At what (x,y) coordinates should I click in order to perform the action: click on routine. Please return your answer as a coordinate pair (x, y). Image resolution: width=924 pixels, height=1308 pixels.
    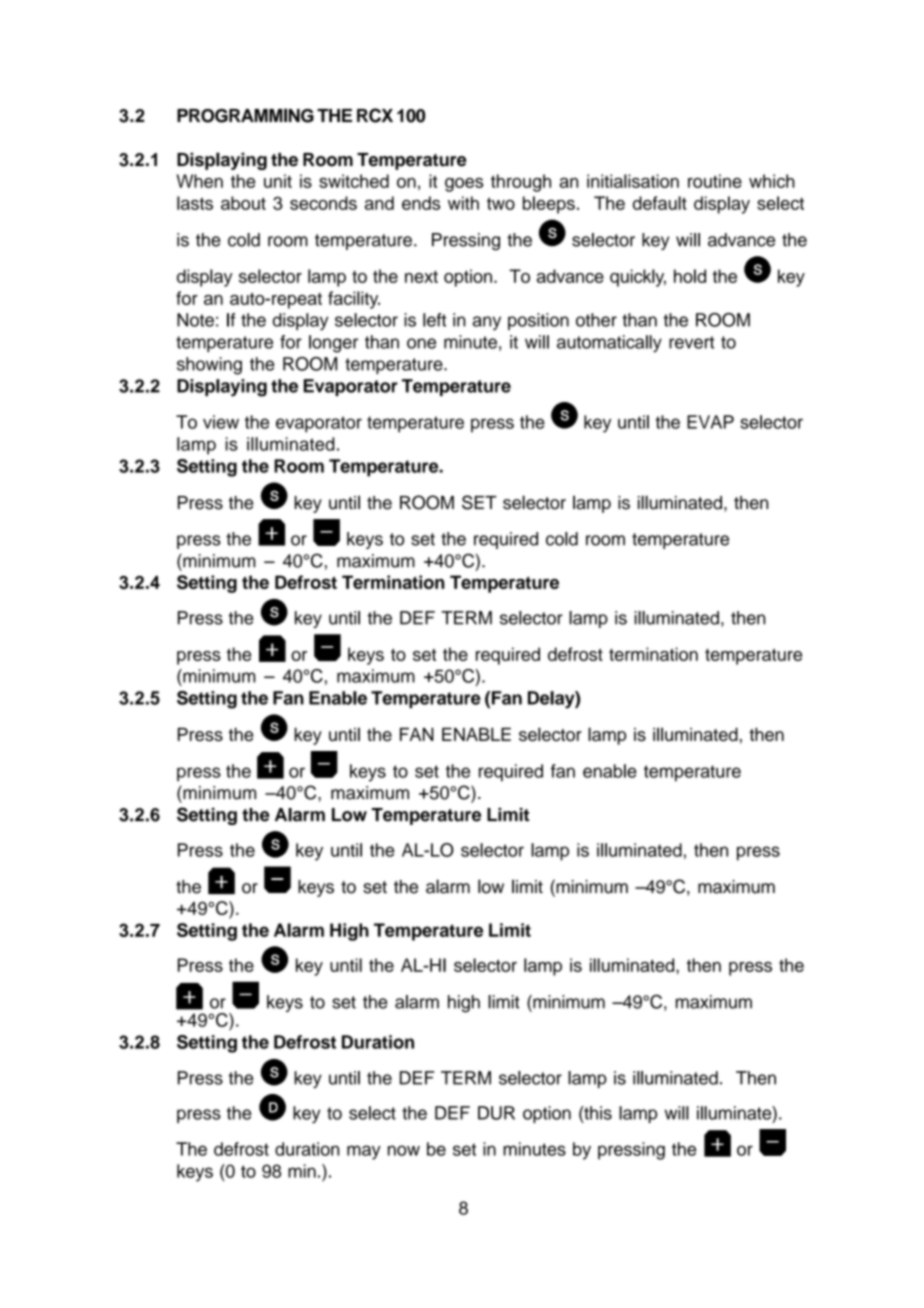
    Looking at the image, I should click on (715, 181).
